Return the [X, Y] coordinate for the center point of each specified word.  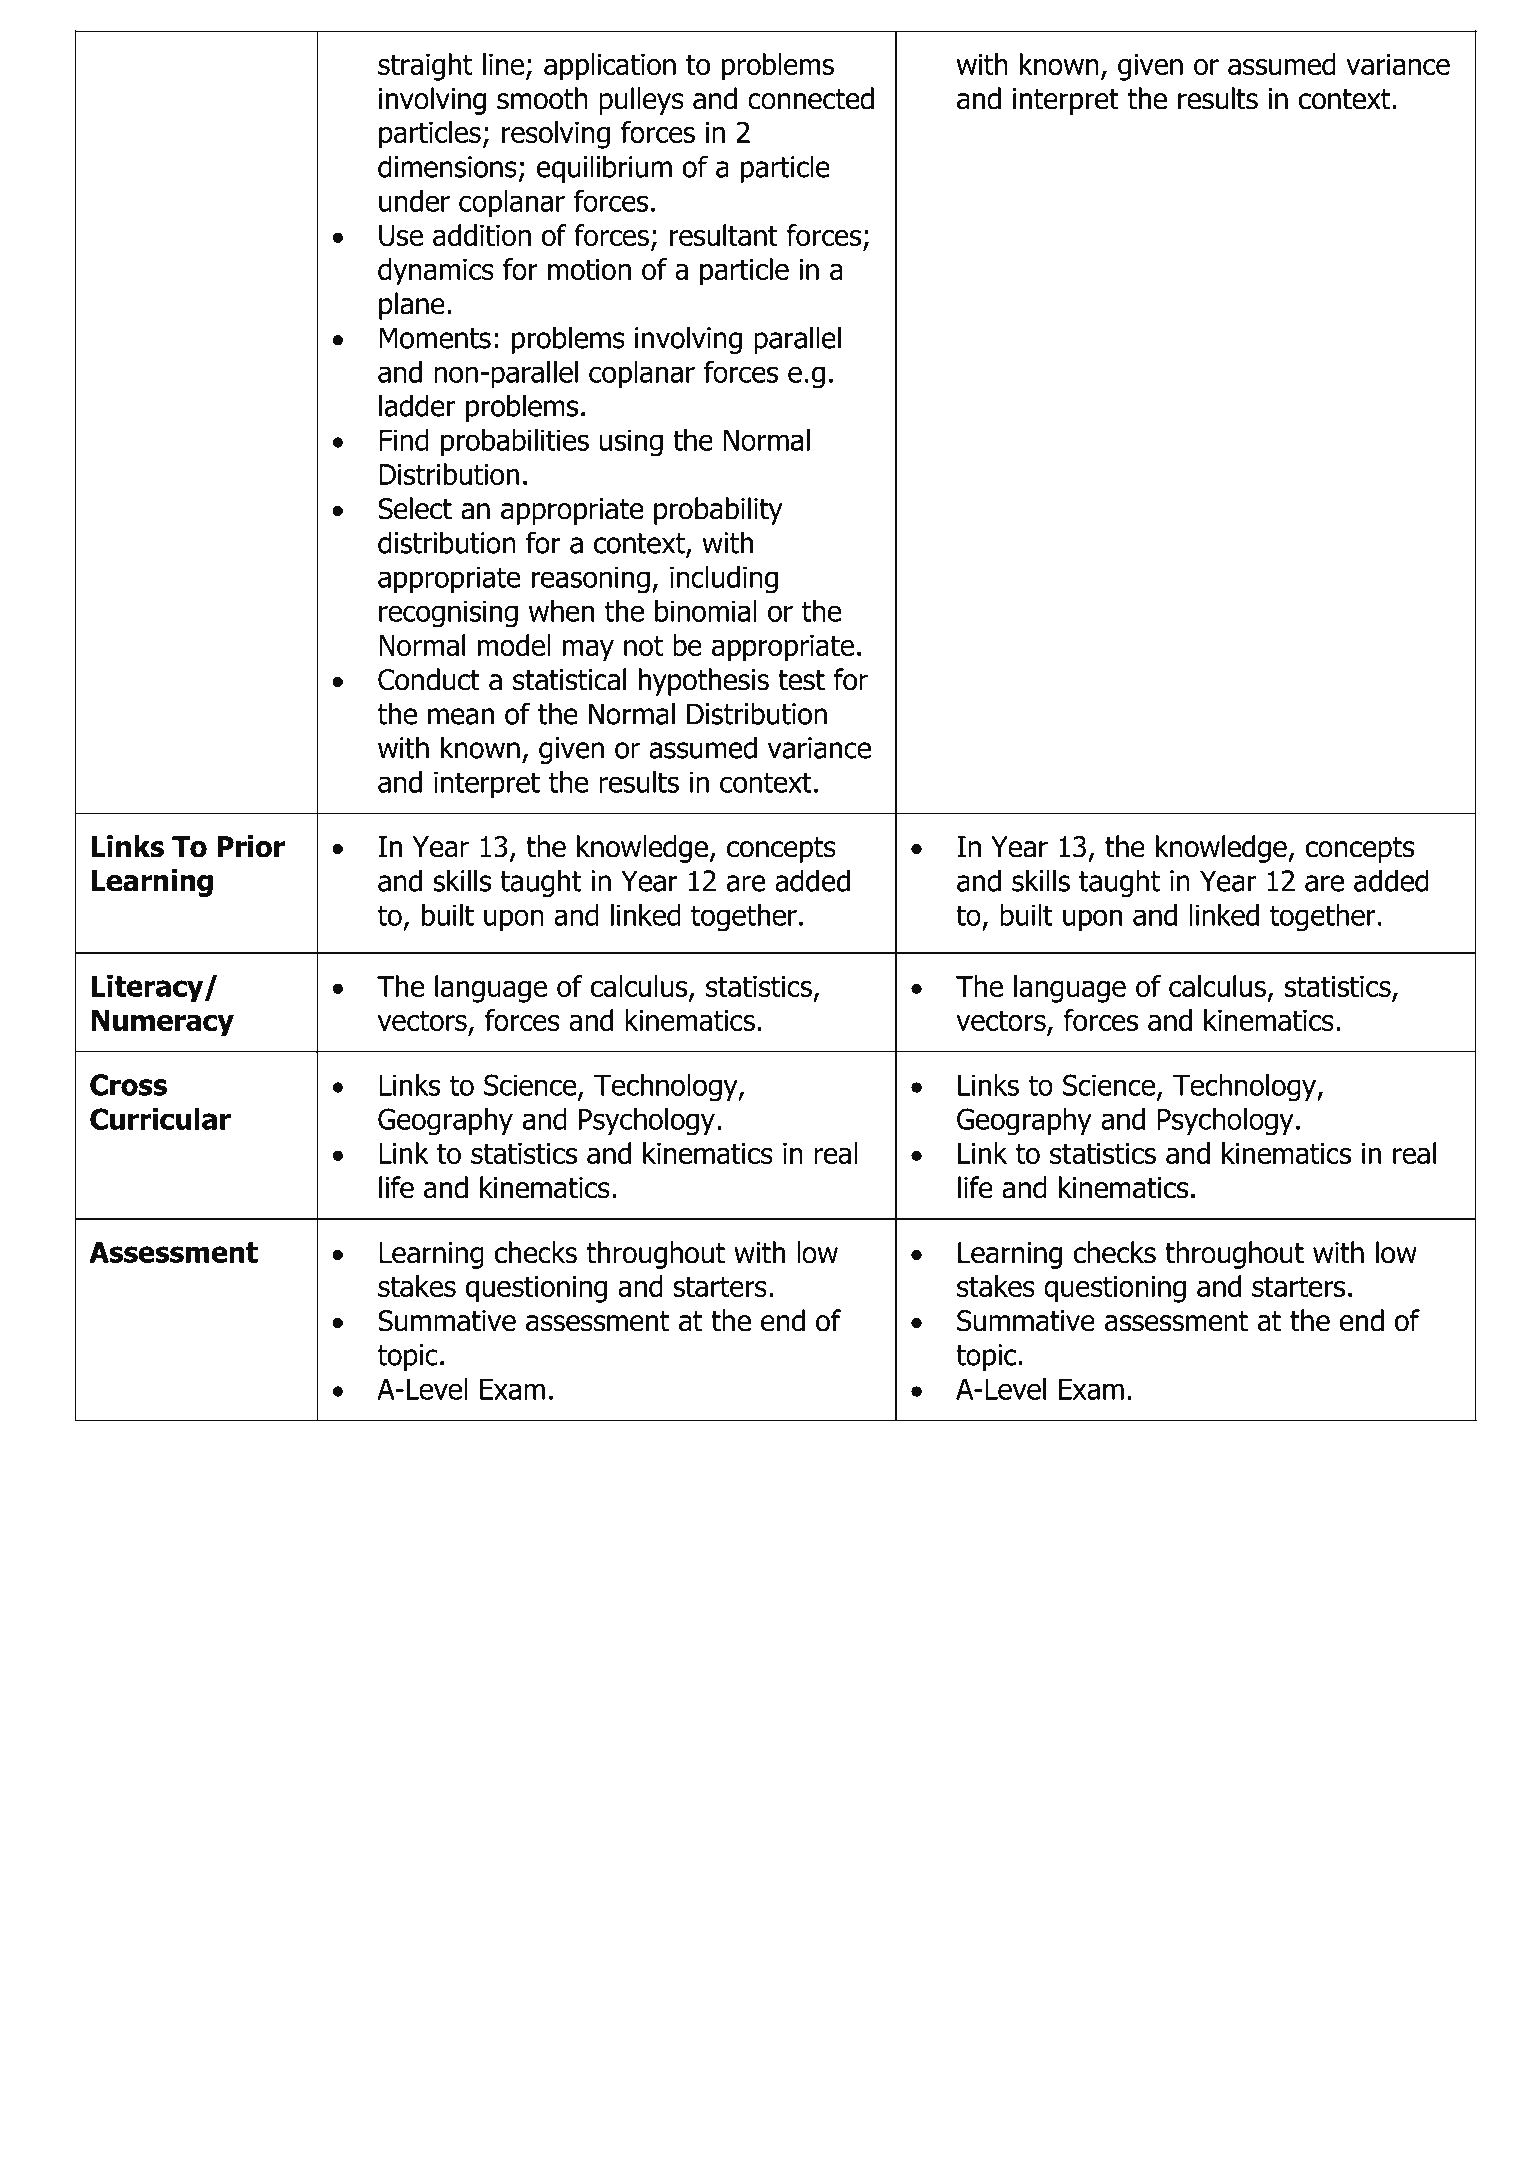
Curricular [160, 1119]
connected [811, 98]
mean [461, 716]
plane [412, 306]
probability [718, 511]
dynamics [436, 272]
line [503, 64]
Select [415, 508]
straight [425, 67]
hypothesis [704, 682]
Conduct [429, 679]
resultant [724, 235]
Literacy [148, 989]
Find [404, 440]
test [801, 680]
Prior [251, 846]
